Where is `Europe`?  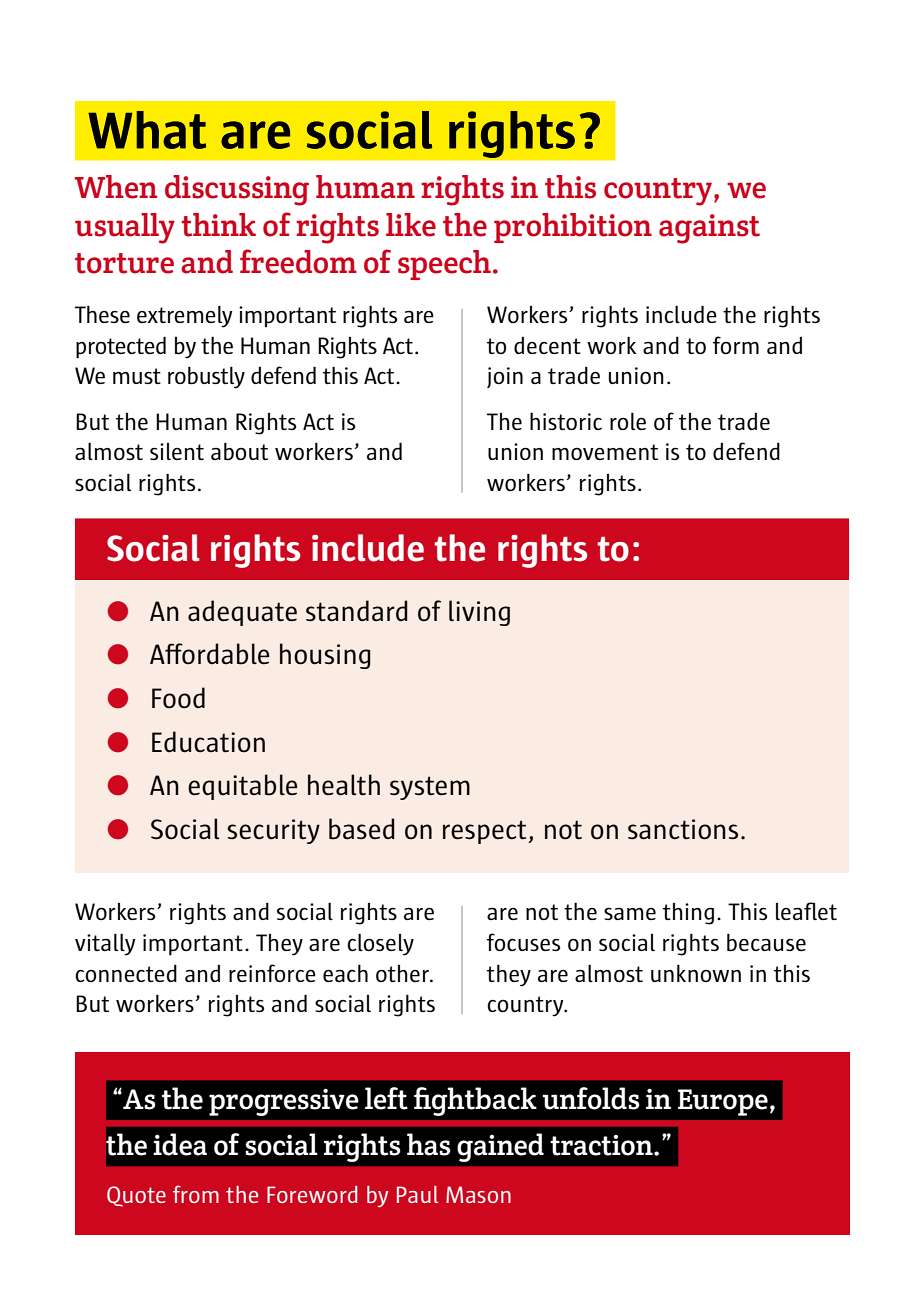 Europe is located at coordinates (723, 1102).
